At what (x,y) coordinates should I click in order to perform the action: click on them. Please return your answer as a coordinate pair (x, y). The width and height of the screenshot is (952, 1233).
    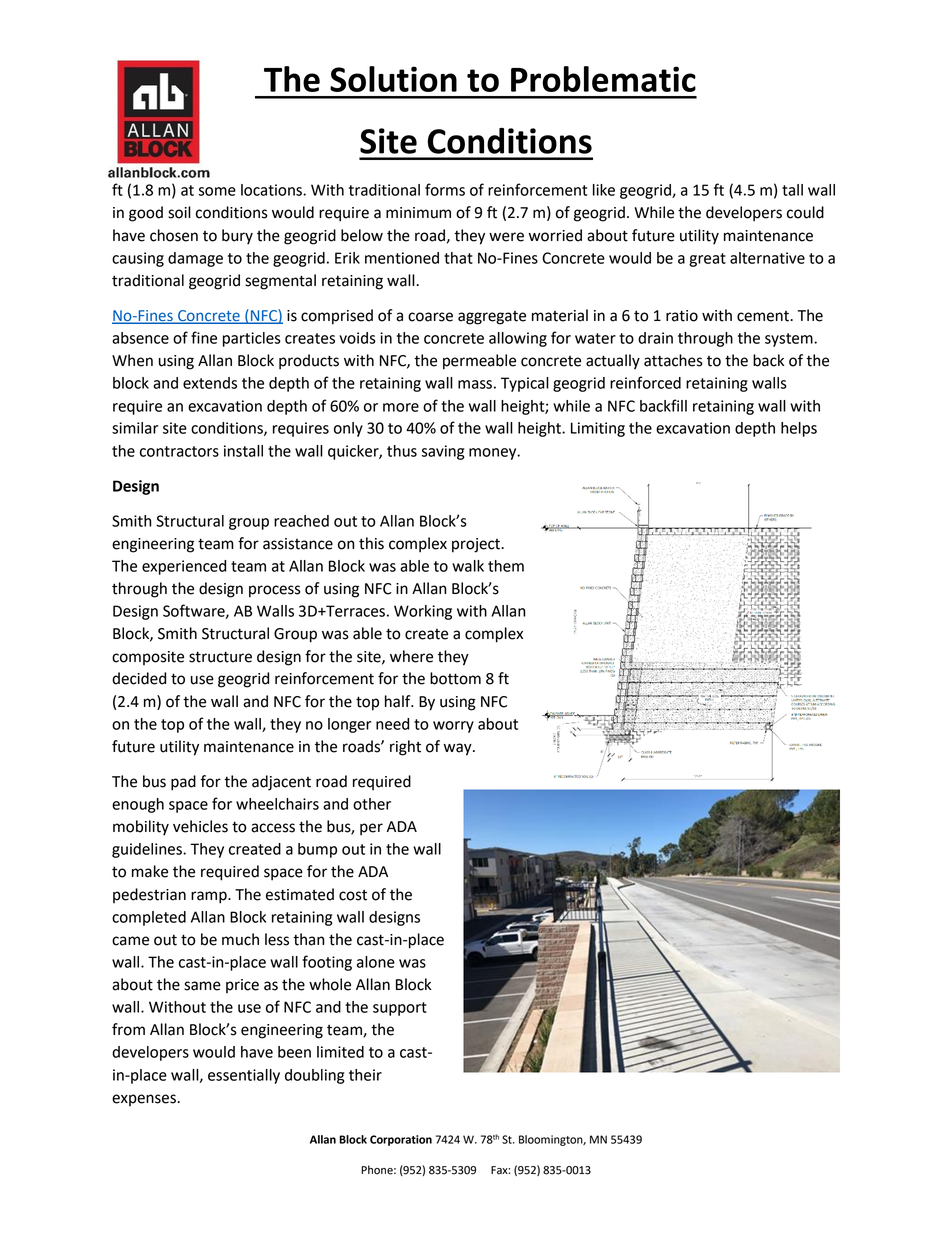
    Looking at the image, I should click on (506, 566).
